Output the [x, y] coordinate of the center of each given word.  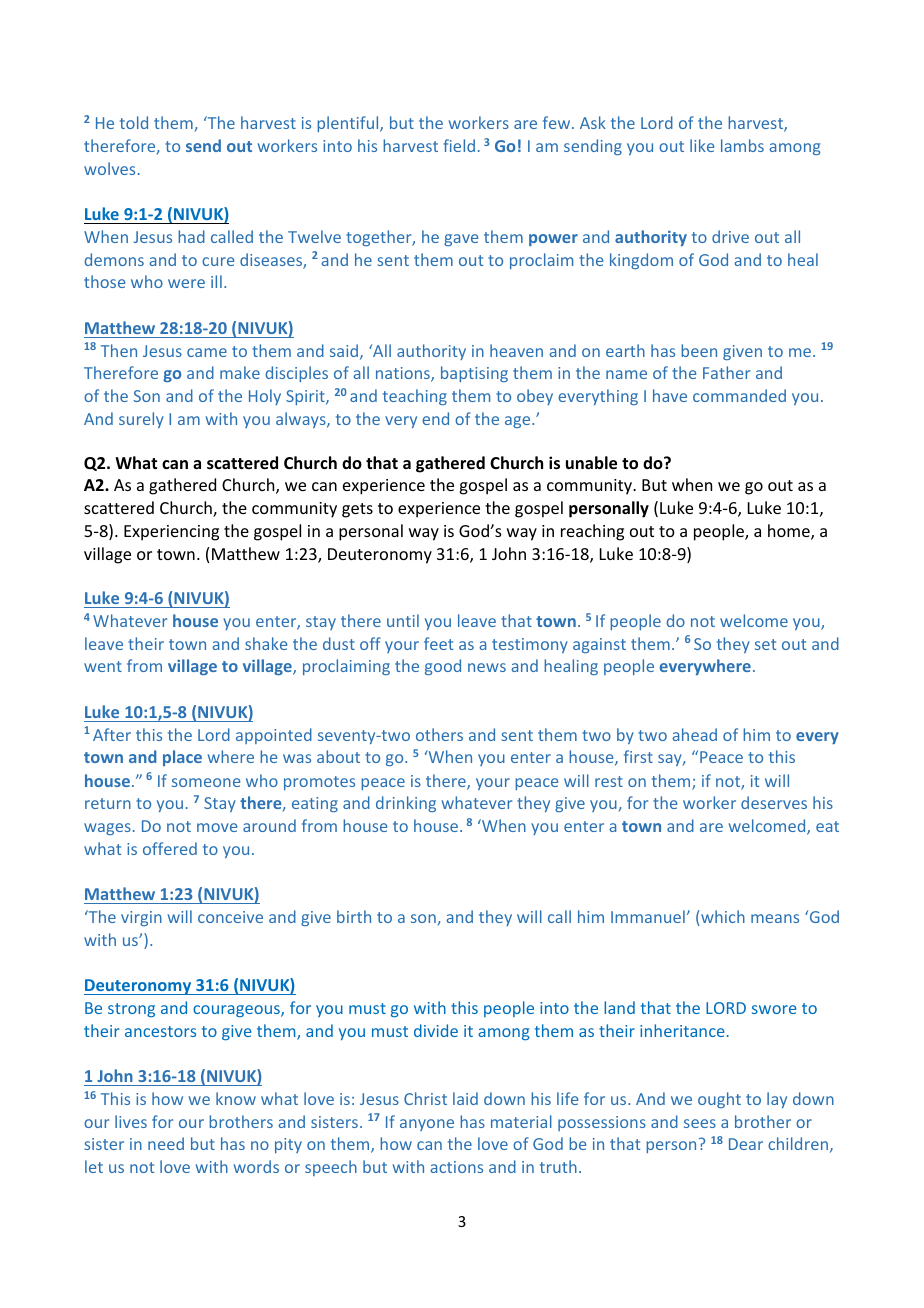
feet [438, 643]
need [166, 1143]
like [702, 145]
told [134, 122]
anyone [427, 1125]
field [459, 145]
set [765, 644]
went [103, 666]
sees [700, 1123]
